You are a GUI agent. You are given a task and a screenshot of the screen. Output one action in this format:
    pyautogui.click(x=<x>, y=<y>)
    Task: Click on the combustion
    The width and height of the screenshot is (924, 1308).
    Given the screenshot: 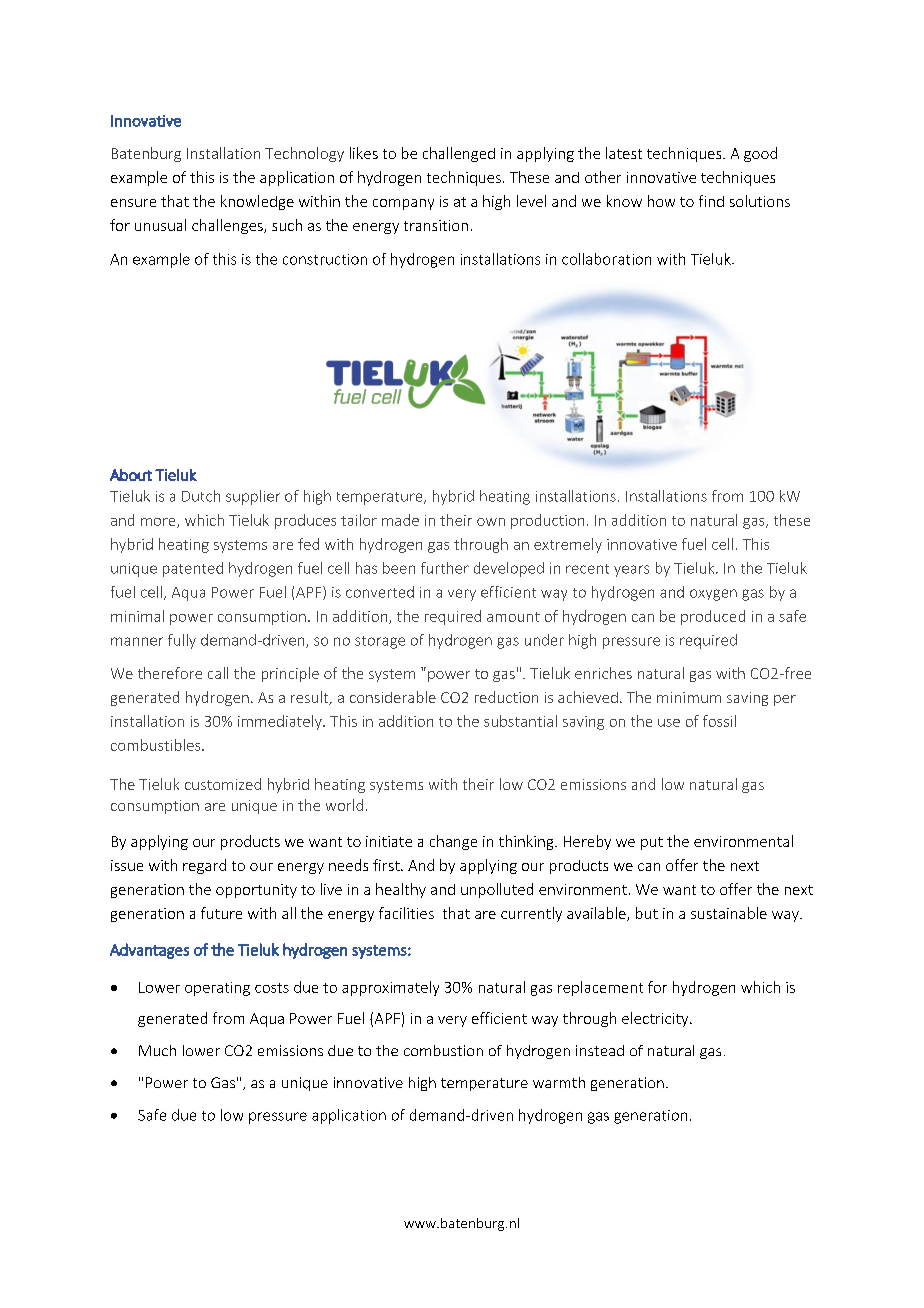 What is the action you would take?
    pyautogui.click(x=443, y=1050)
